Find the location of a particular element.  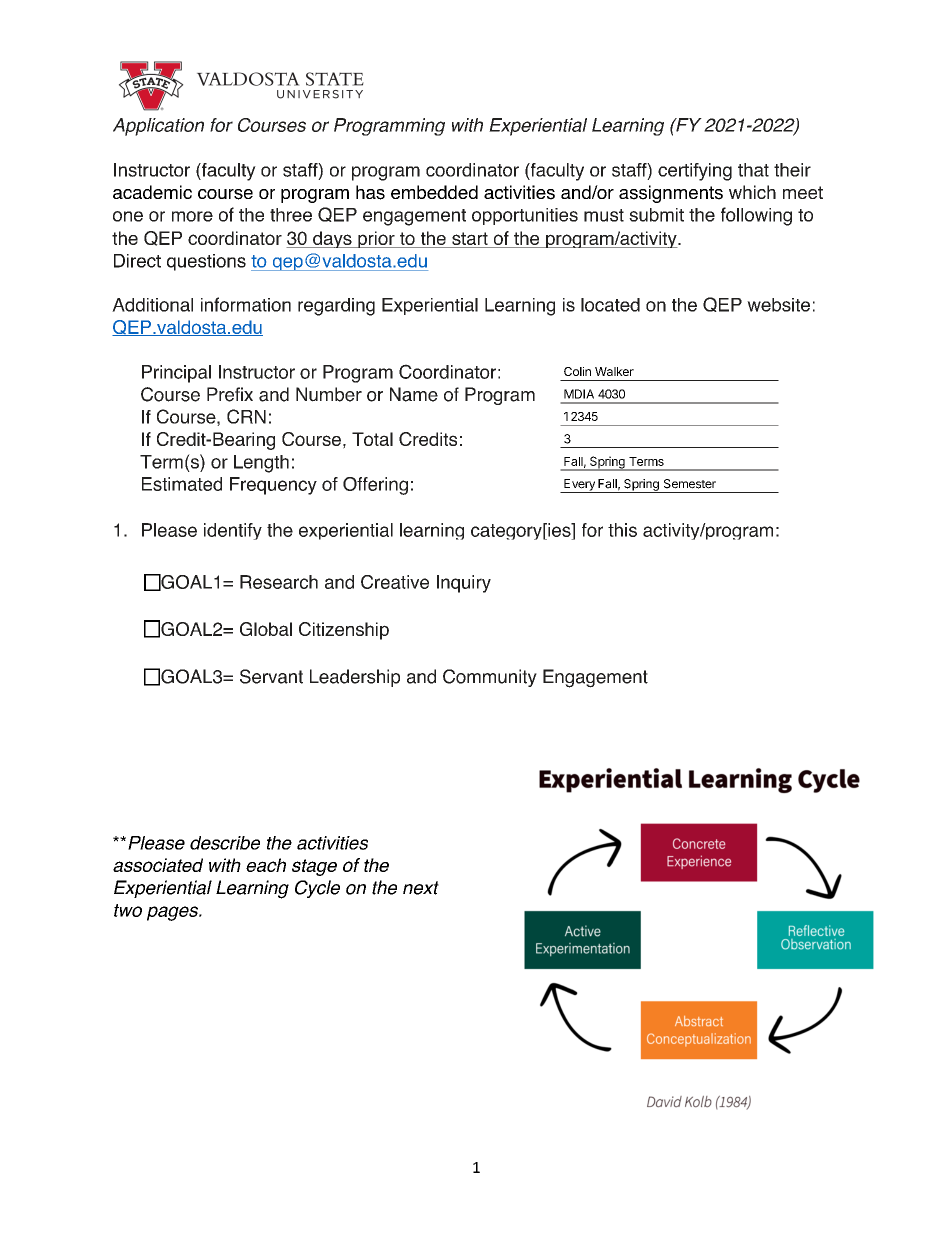

this is located at coordinates (622, 530).
